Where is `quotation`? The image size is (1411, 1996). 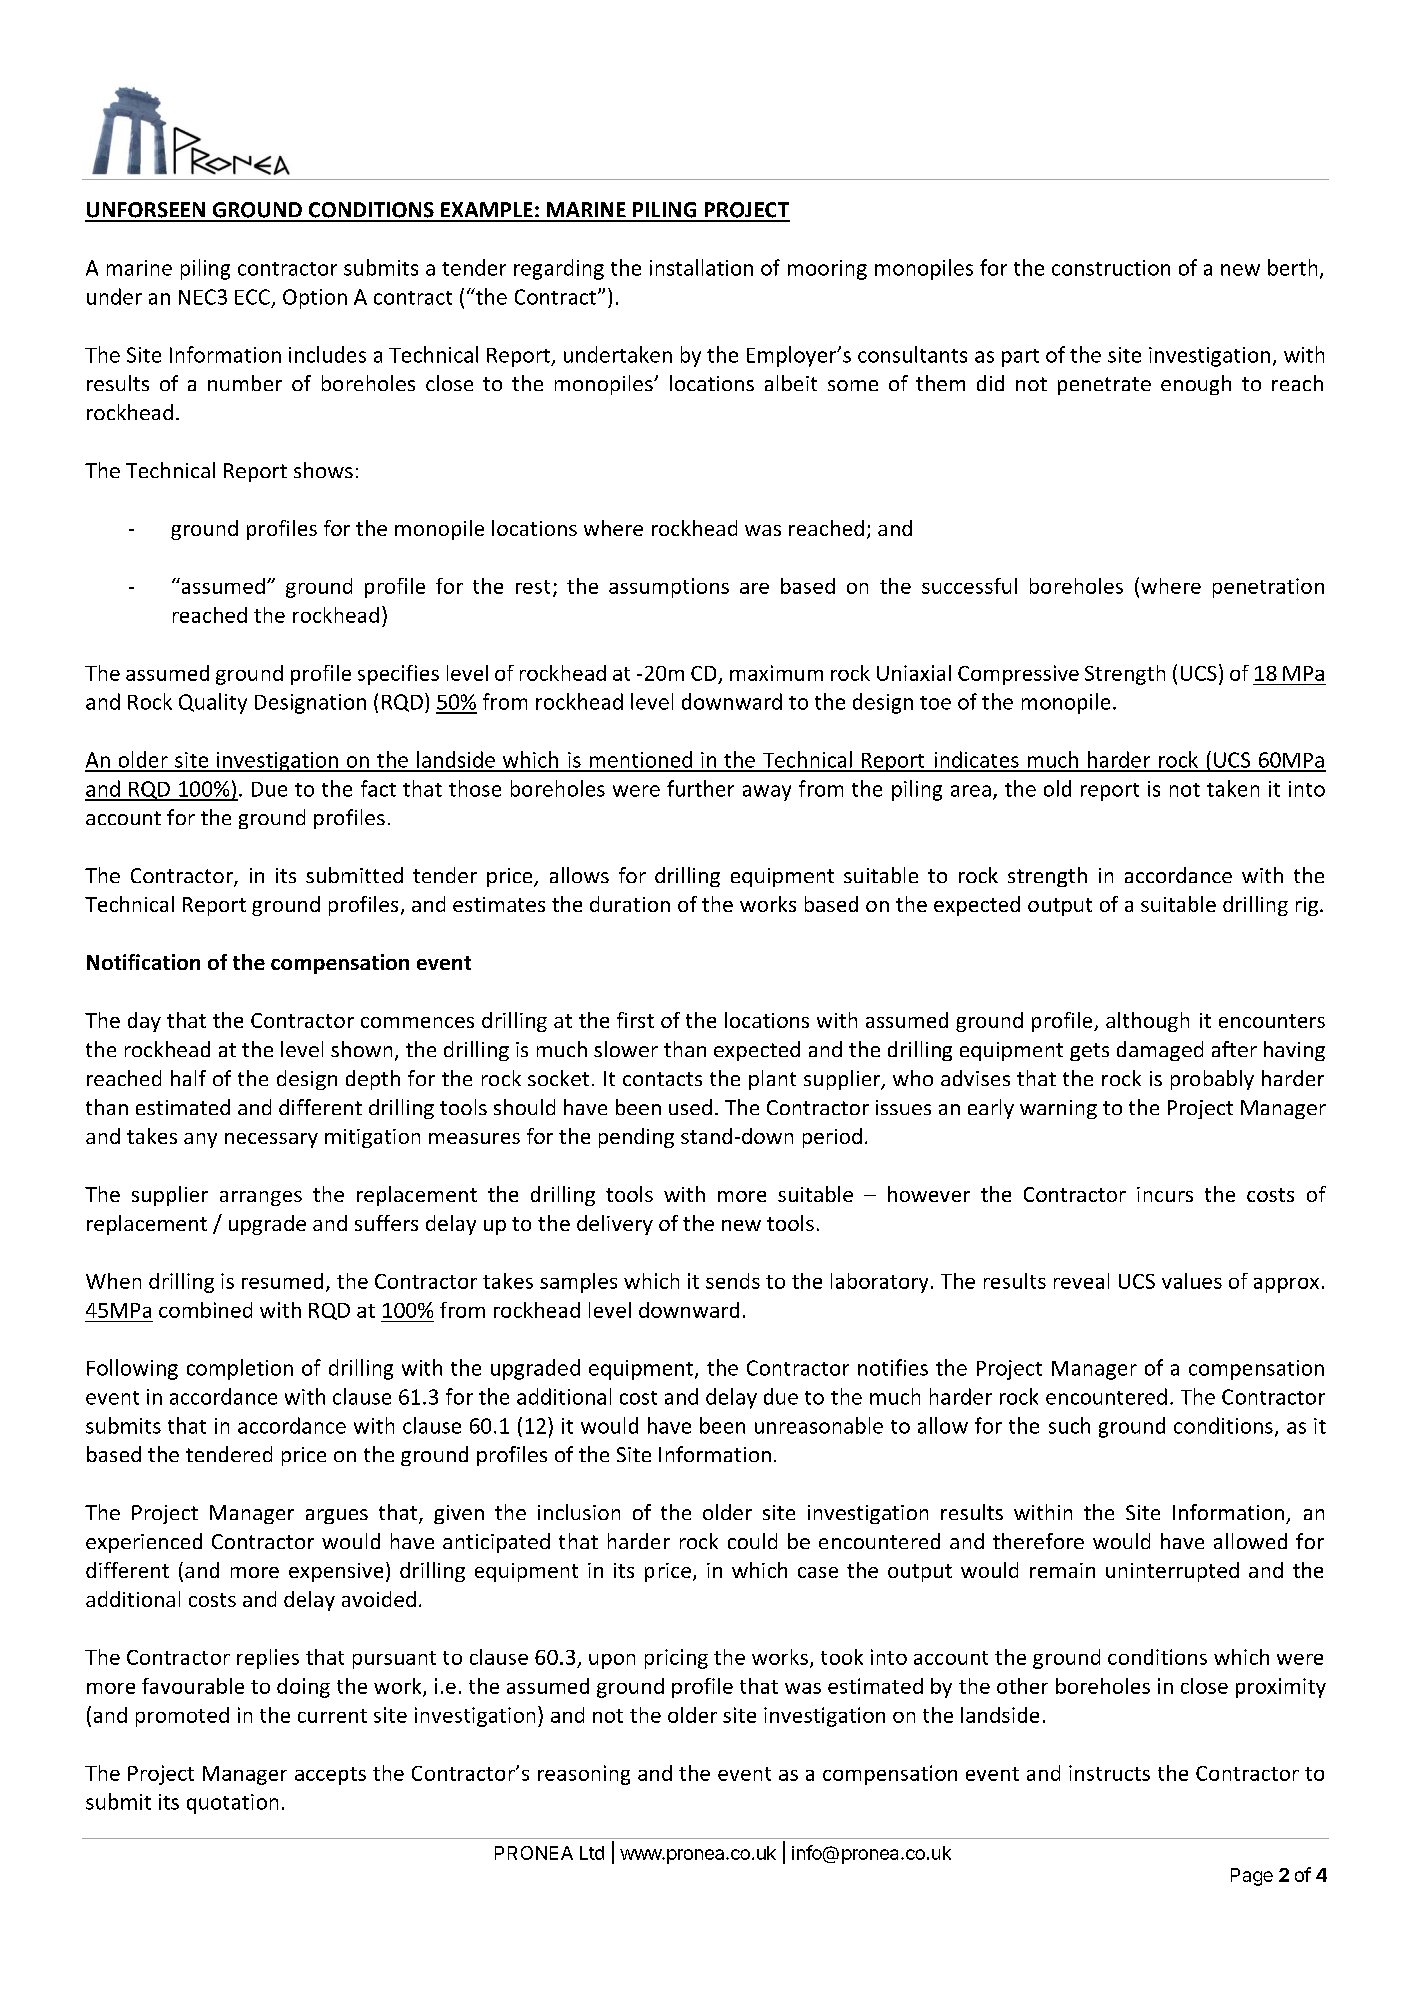
quotation is located at coordinates (232, 1804).
